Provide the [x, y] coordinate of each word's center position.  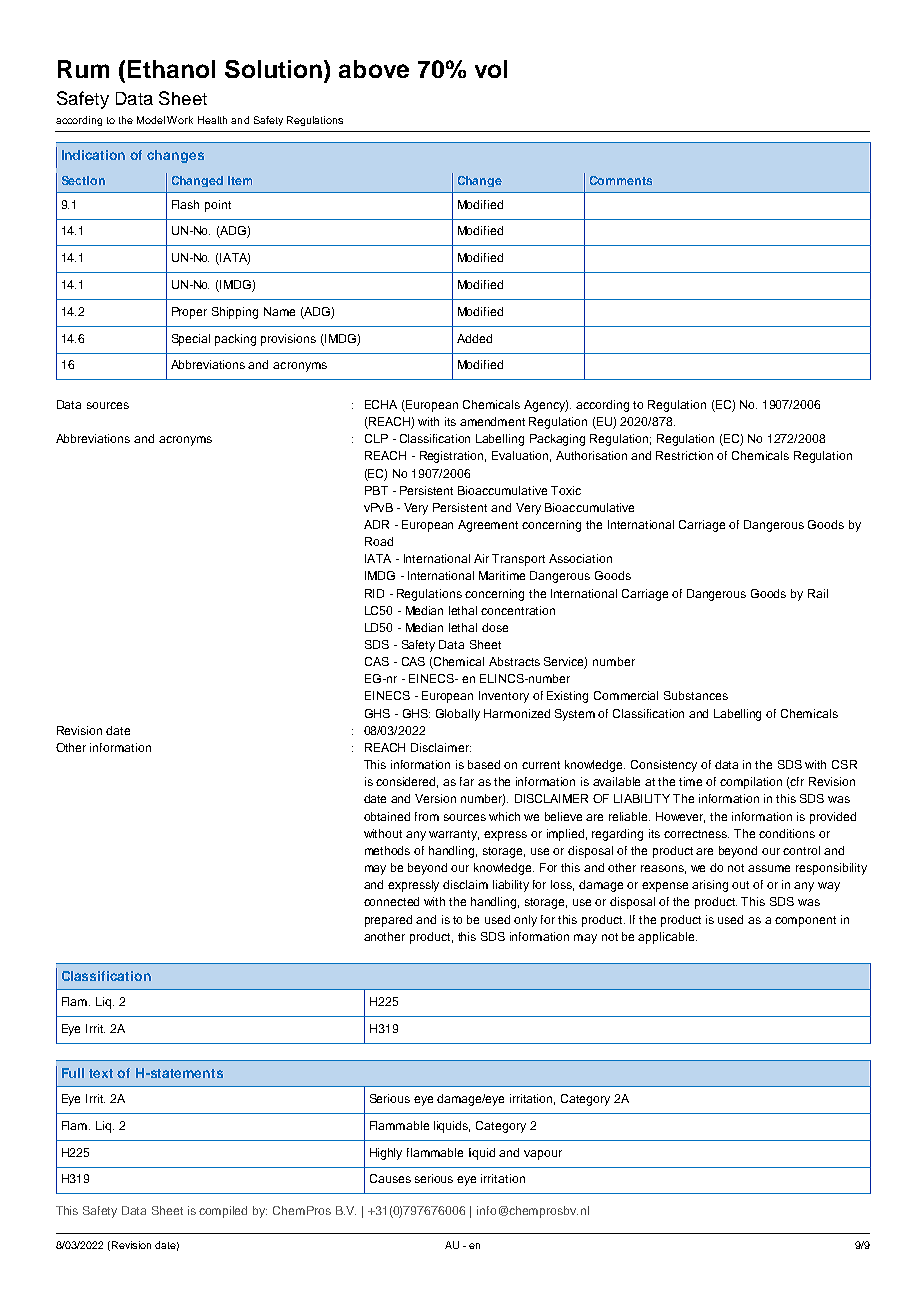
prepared [388, 921]
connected [391, 901]
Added [474, 338]
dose [495, 627]
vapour [543, 1155]
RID [374, 593]
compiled [223, 1212]
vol [491, 69]
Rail [818, 593]
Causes [390, 1178]
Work [180, 120]
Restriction [684, 455]
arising [710, 886]
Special [191, 340]
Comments [621, 180]
